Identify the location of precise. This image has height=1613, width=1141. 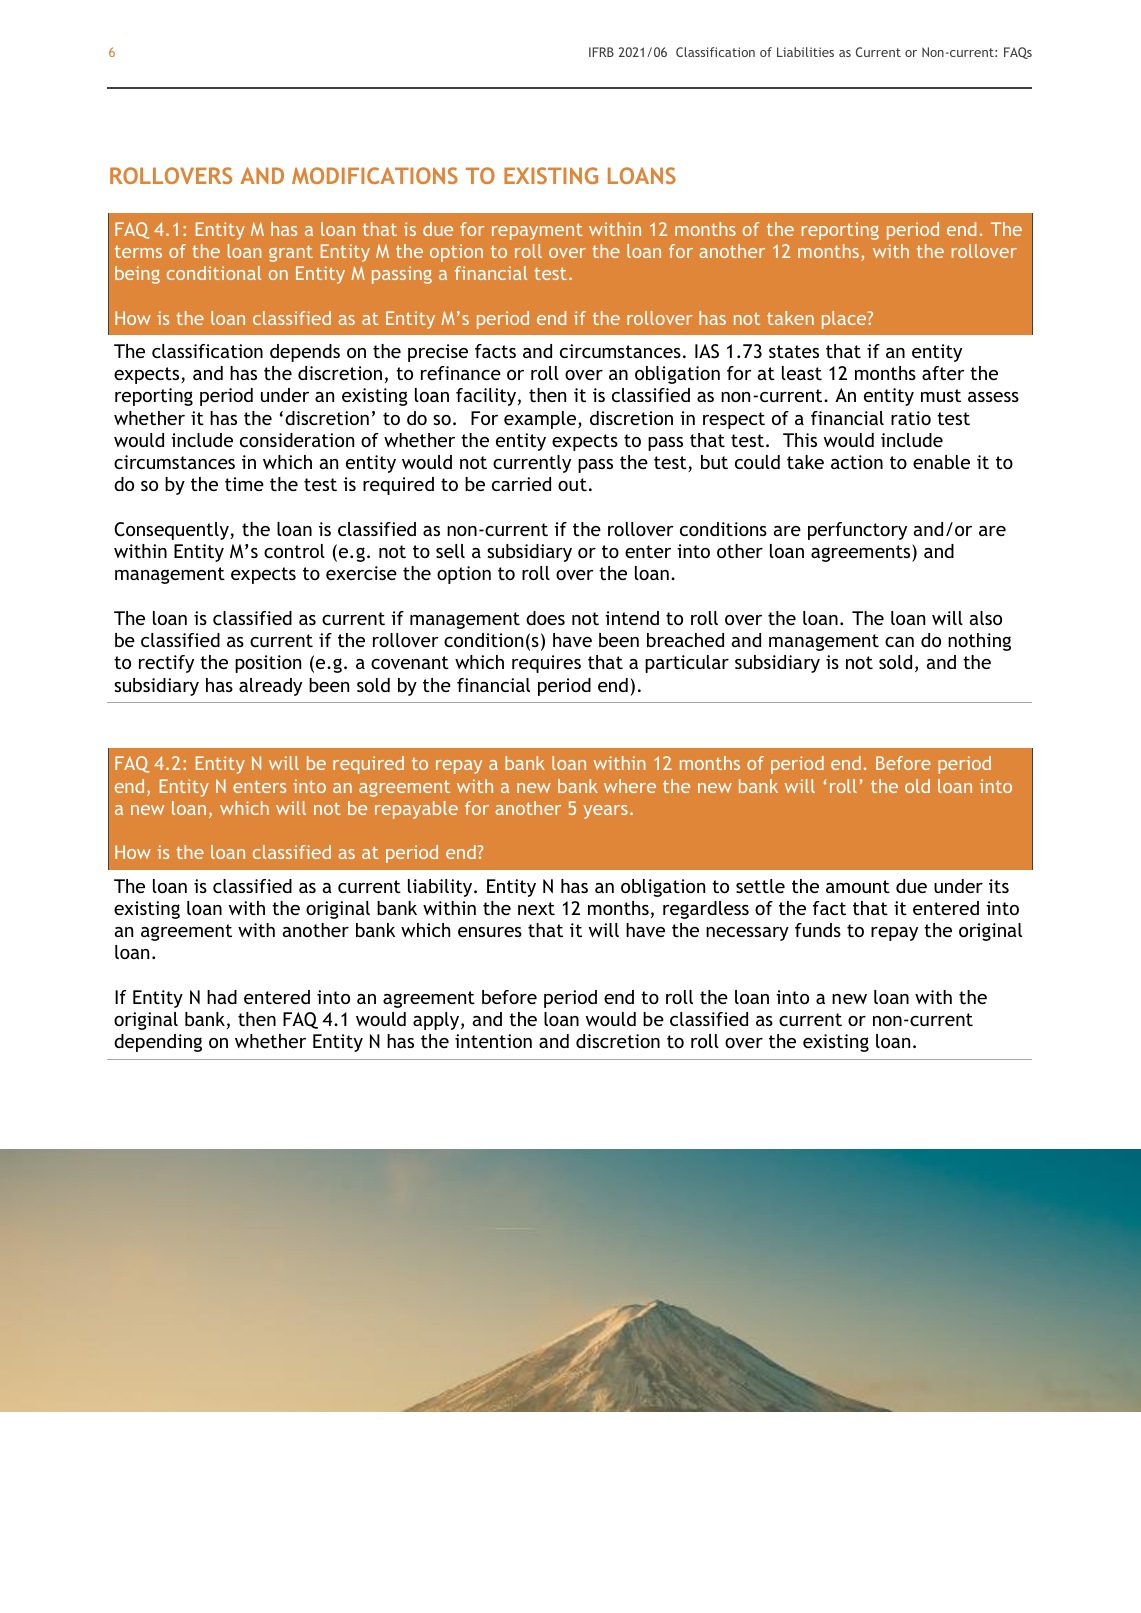
(438, 353).
